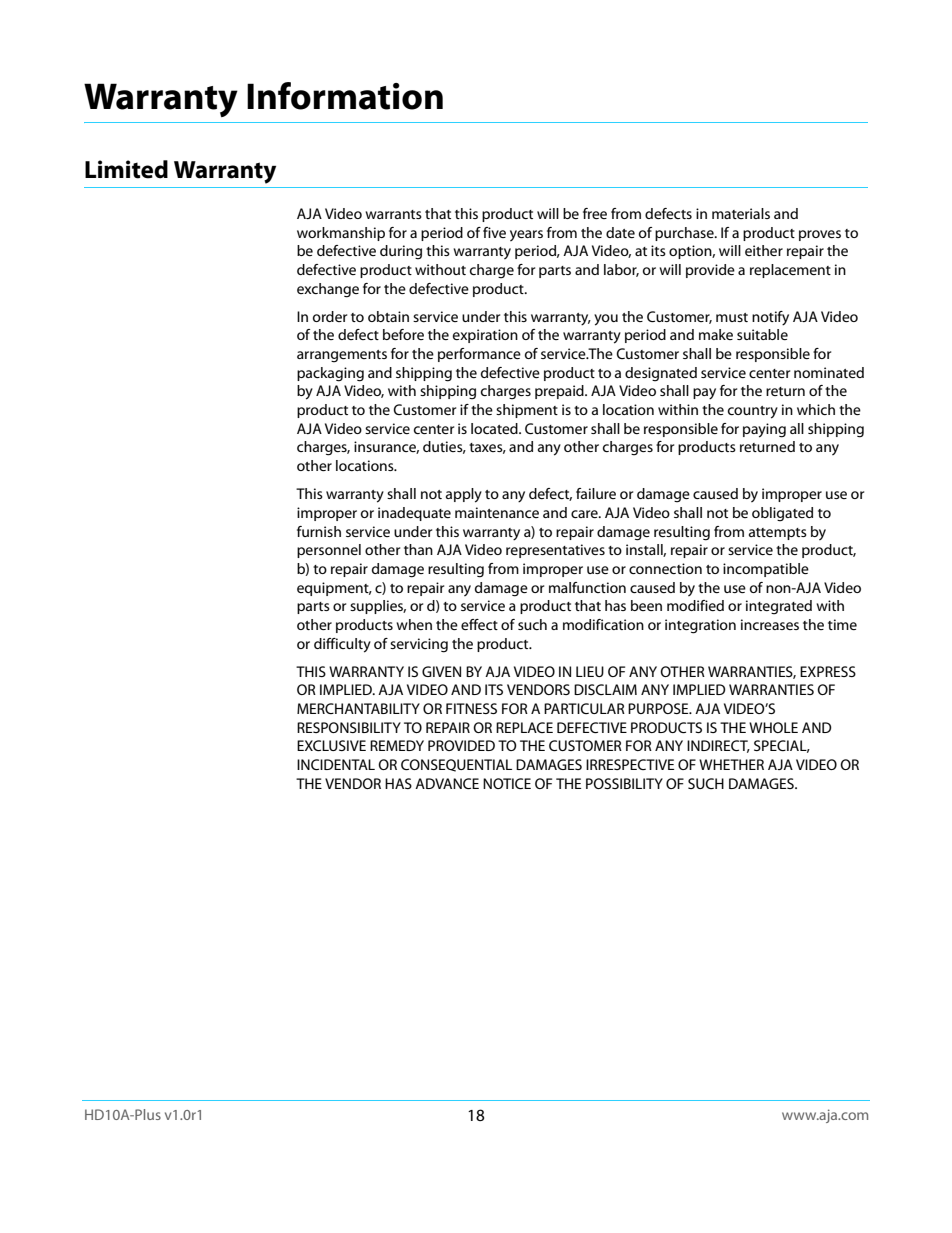  Describe the element at coordinates (330, 316) in the page. I see `order` at that location.
